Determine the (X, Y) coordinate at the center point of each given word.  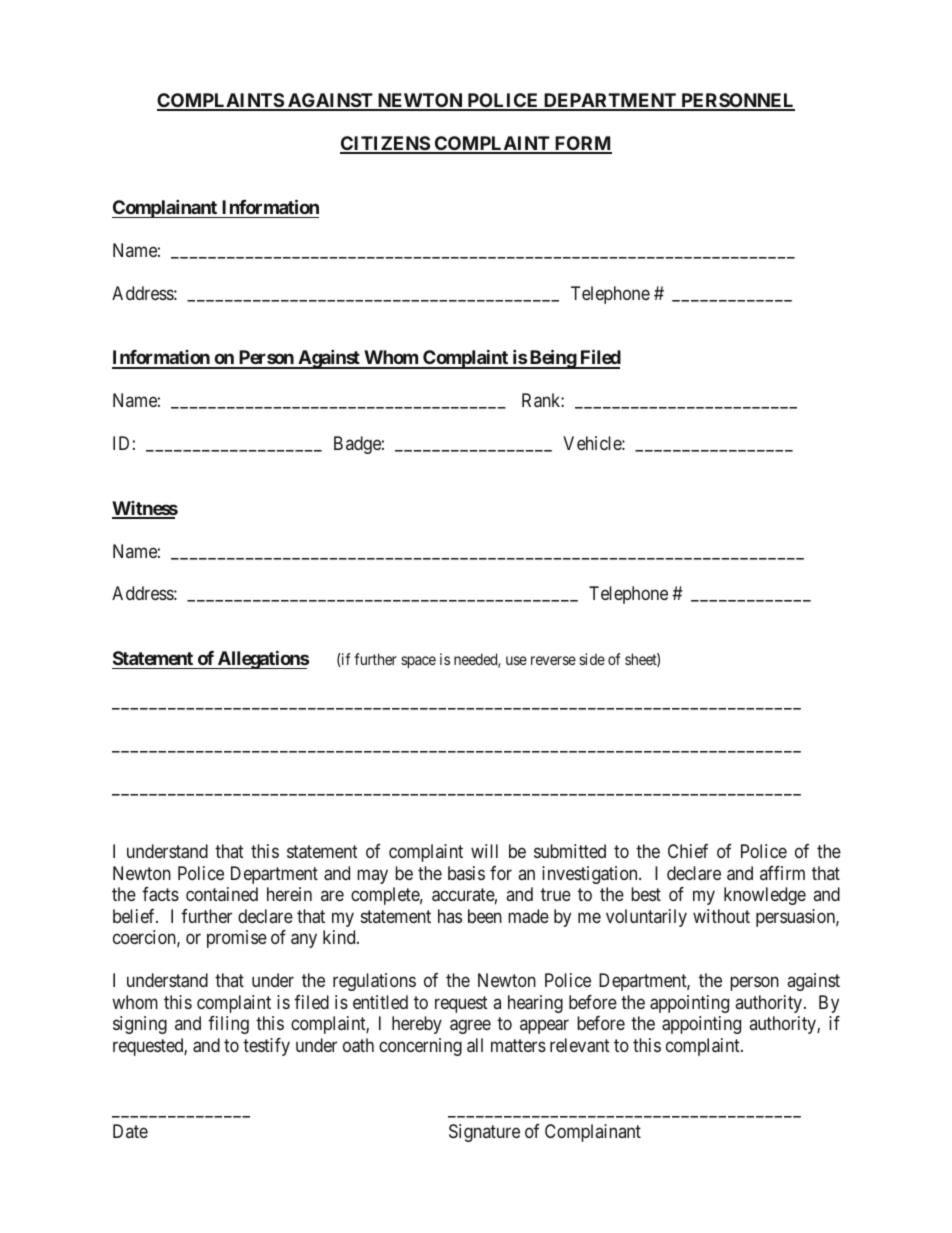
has (450, 916)
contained (222, 894)
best (646, 894)
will (484, 851)
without (721, 916)
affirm (782, 873)
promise (237, 939)
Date (130, 1131)
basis (466, 873)
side (592, 659)
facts (160, 894)
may (372, 876)
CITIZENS (385, 144)
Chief (688, 851)
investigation (591, 875)
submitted (570, 851)
